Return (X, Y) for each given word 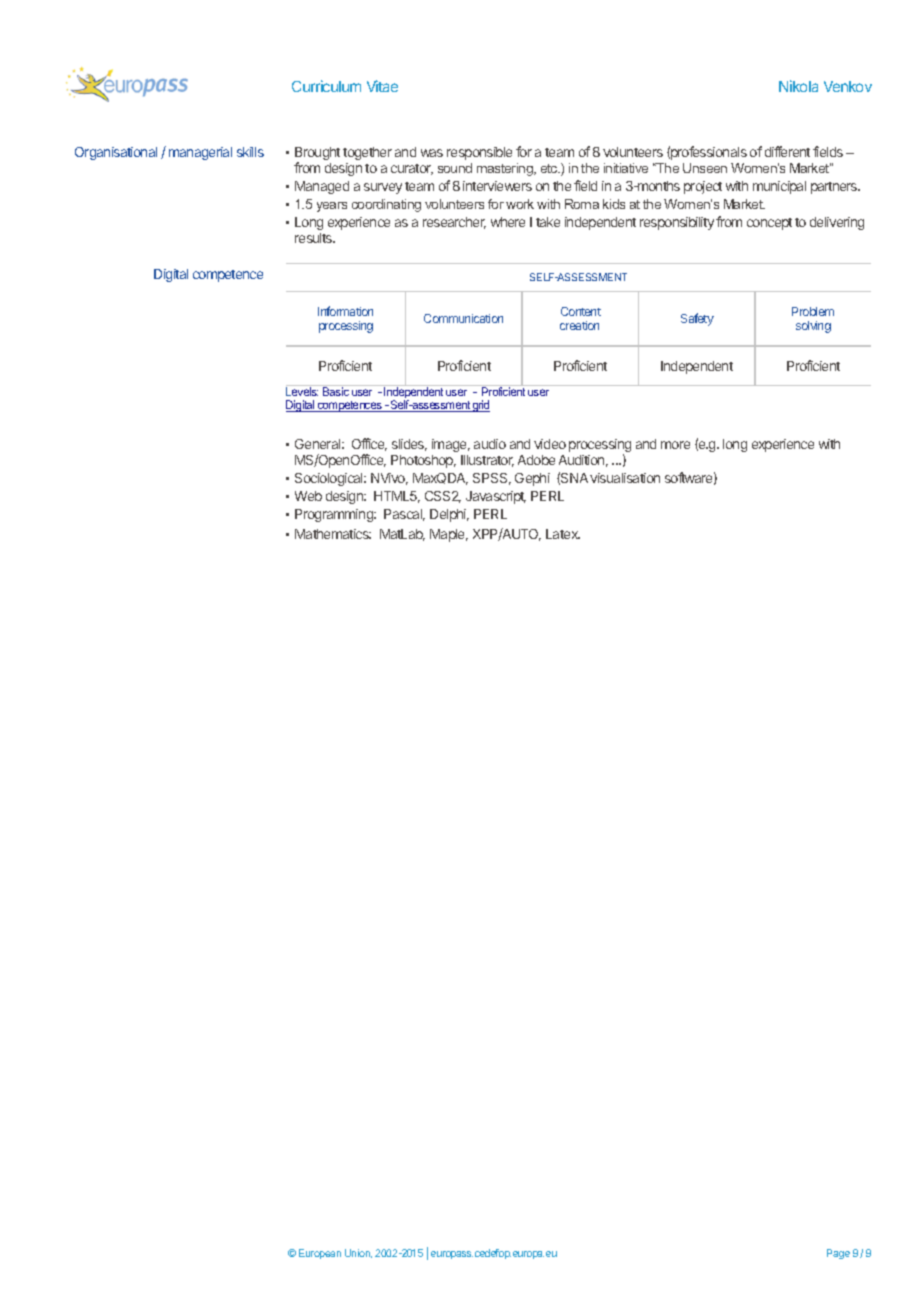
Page (838, 1254)
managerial (200, 153)
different (787, 151)
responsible (479, 153)
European (320, 1254)
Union (358, 1253)
